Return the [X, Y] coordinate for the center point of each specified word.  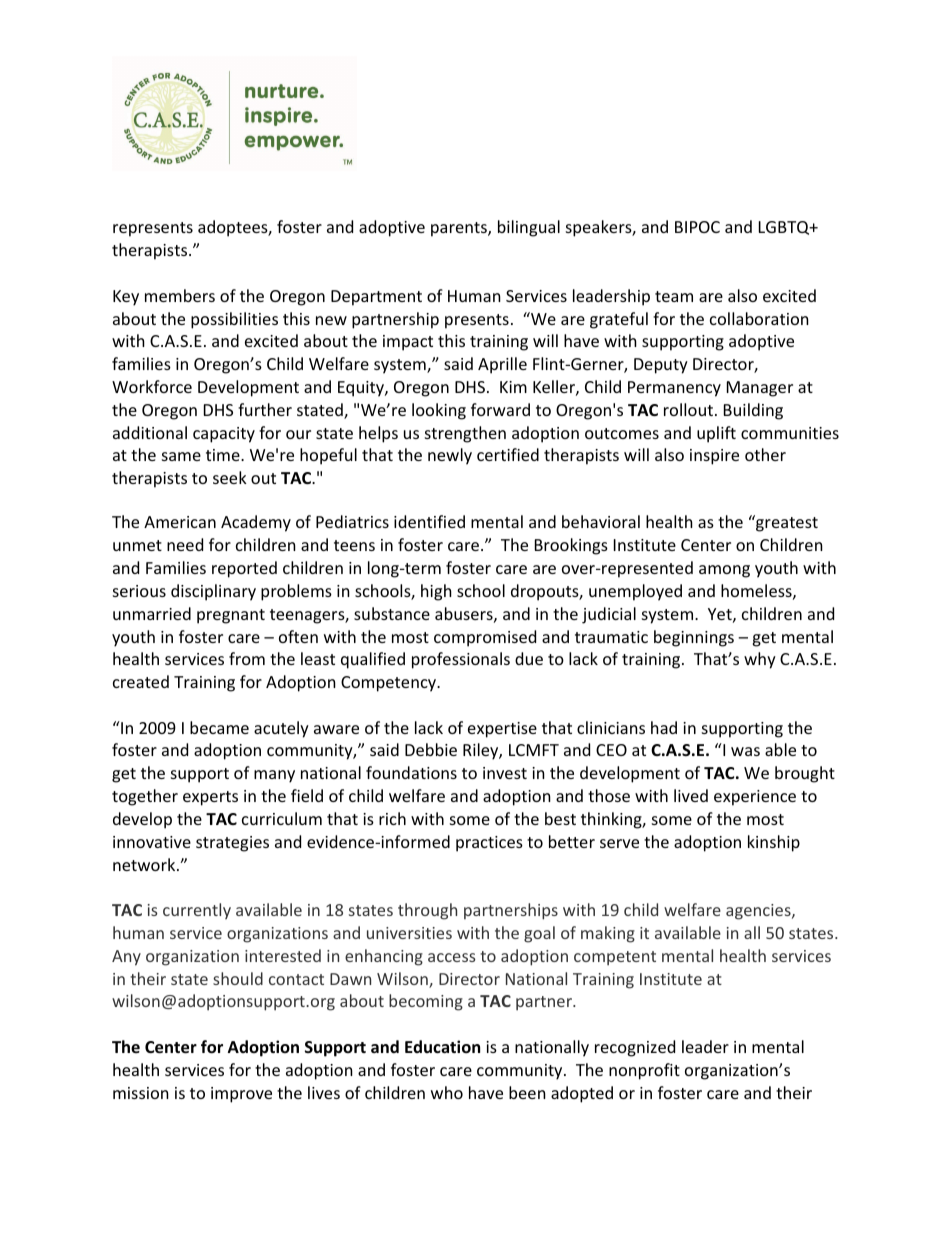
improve [241, 1095]
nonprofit [644, 1071]
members [180, 295]
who [447, 1092]
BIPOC [697, 227]
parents [460, 229]
